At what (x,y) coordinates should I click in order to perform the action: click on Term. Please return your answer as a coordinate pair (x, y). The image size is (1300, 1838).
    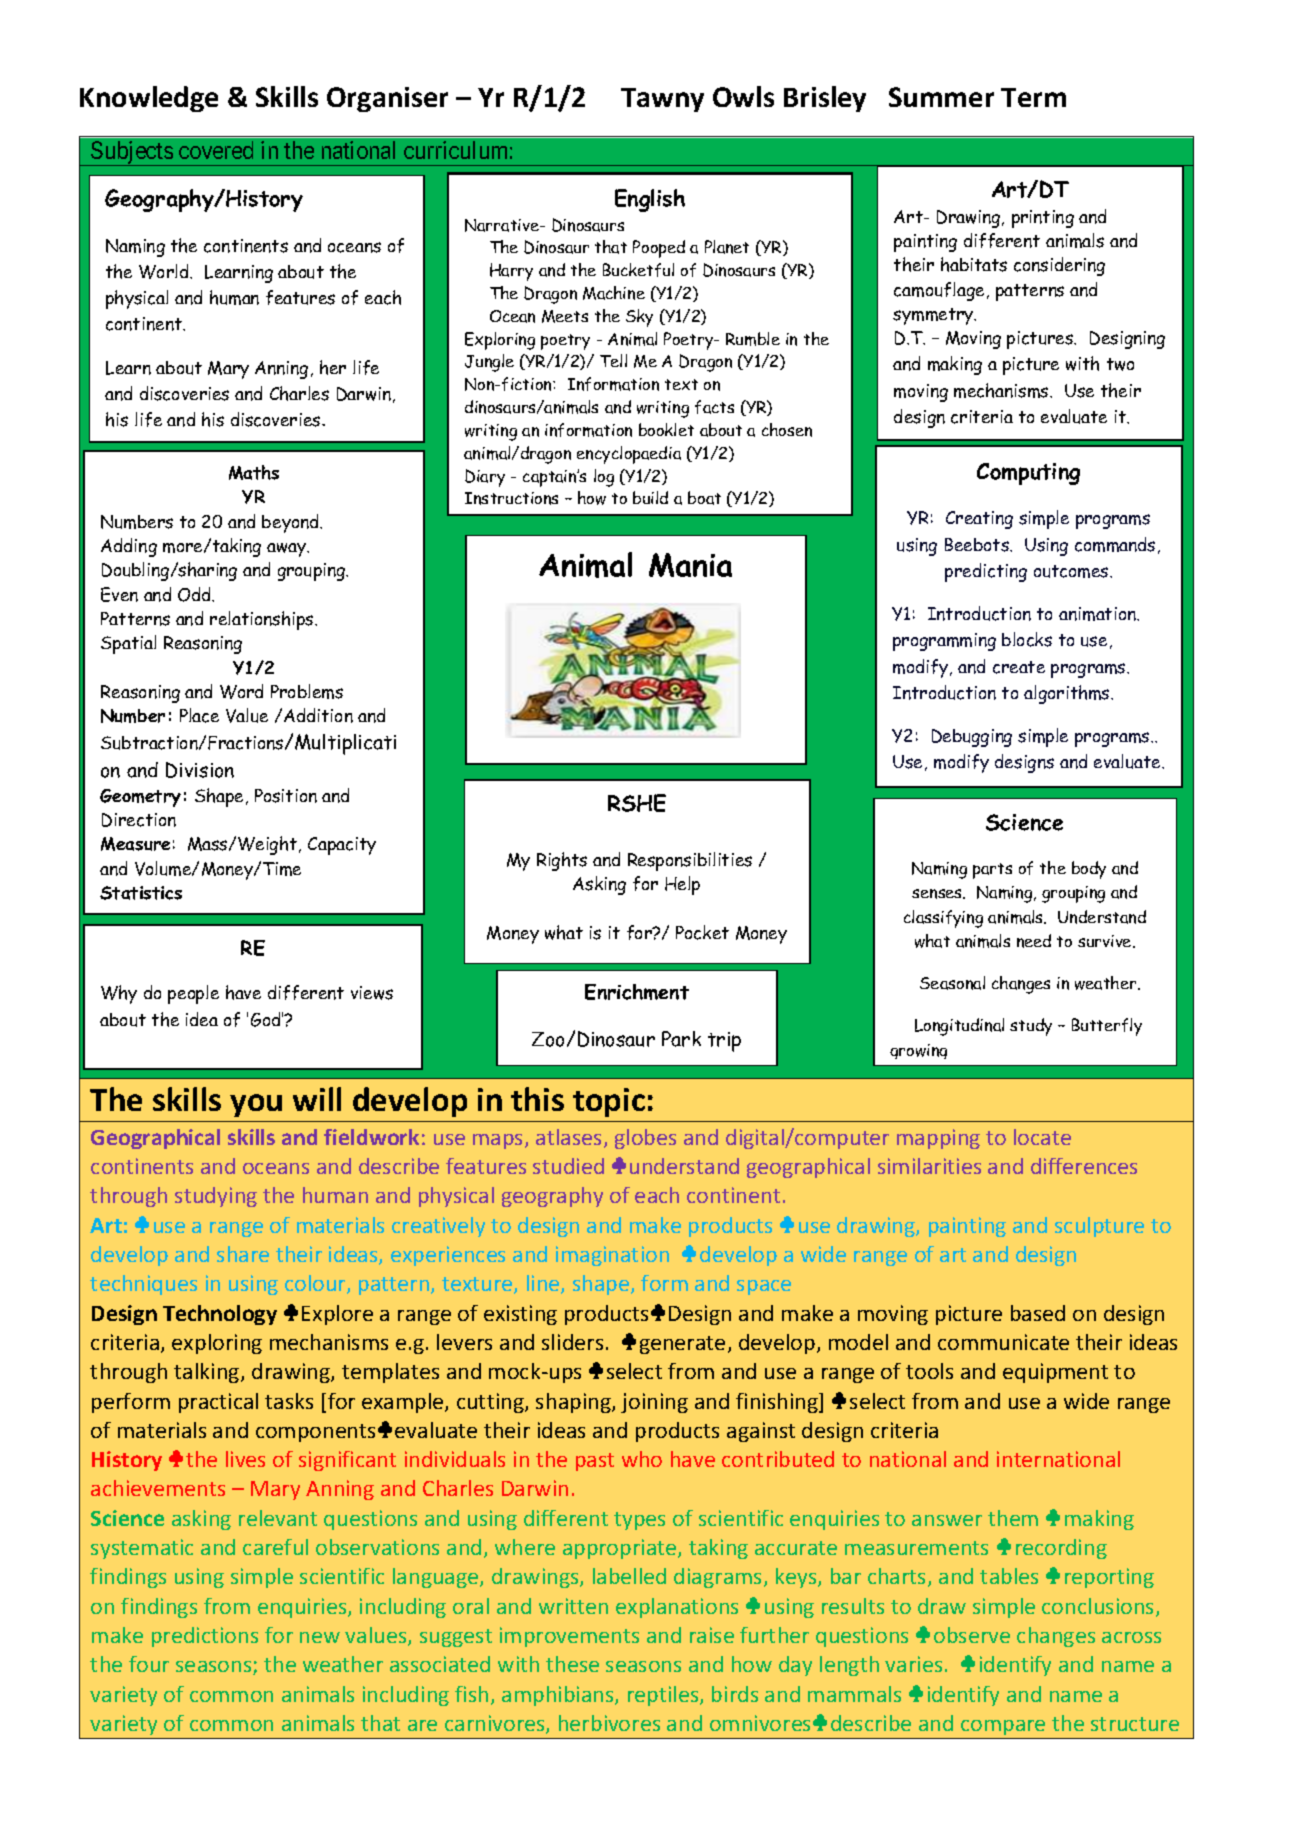
    Looking at the image, I should click on (1033, 97).
